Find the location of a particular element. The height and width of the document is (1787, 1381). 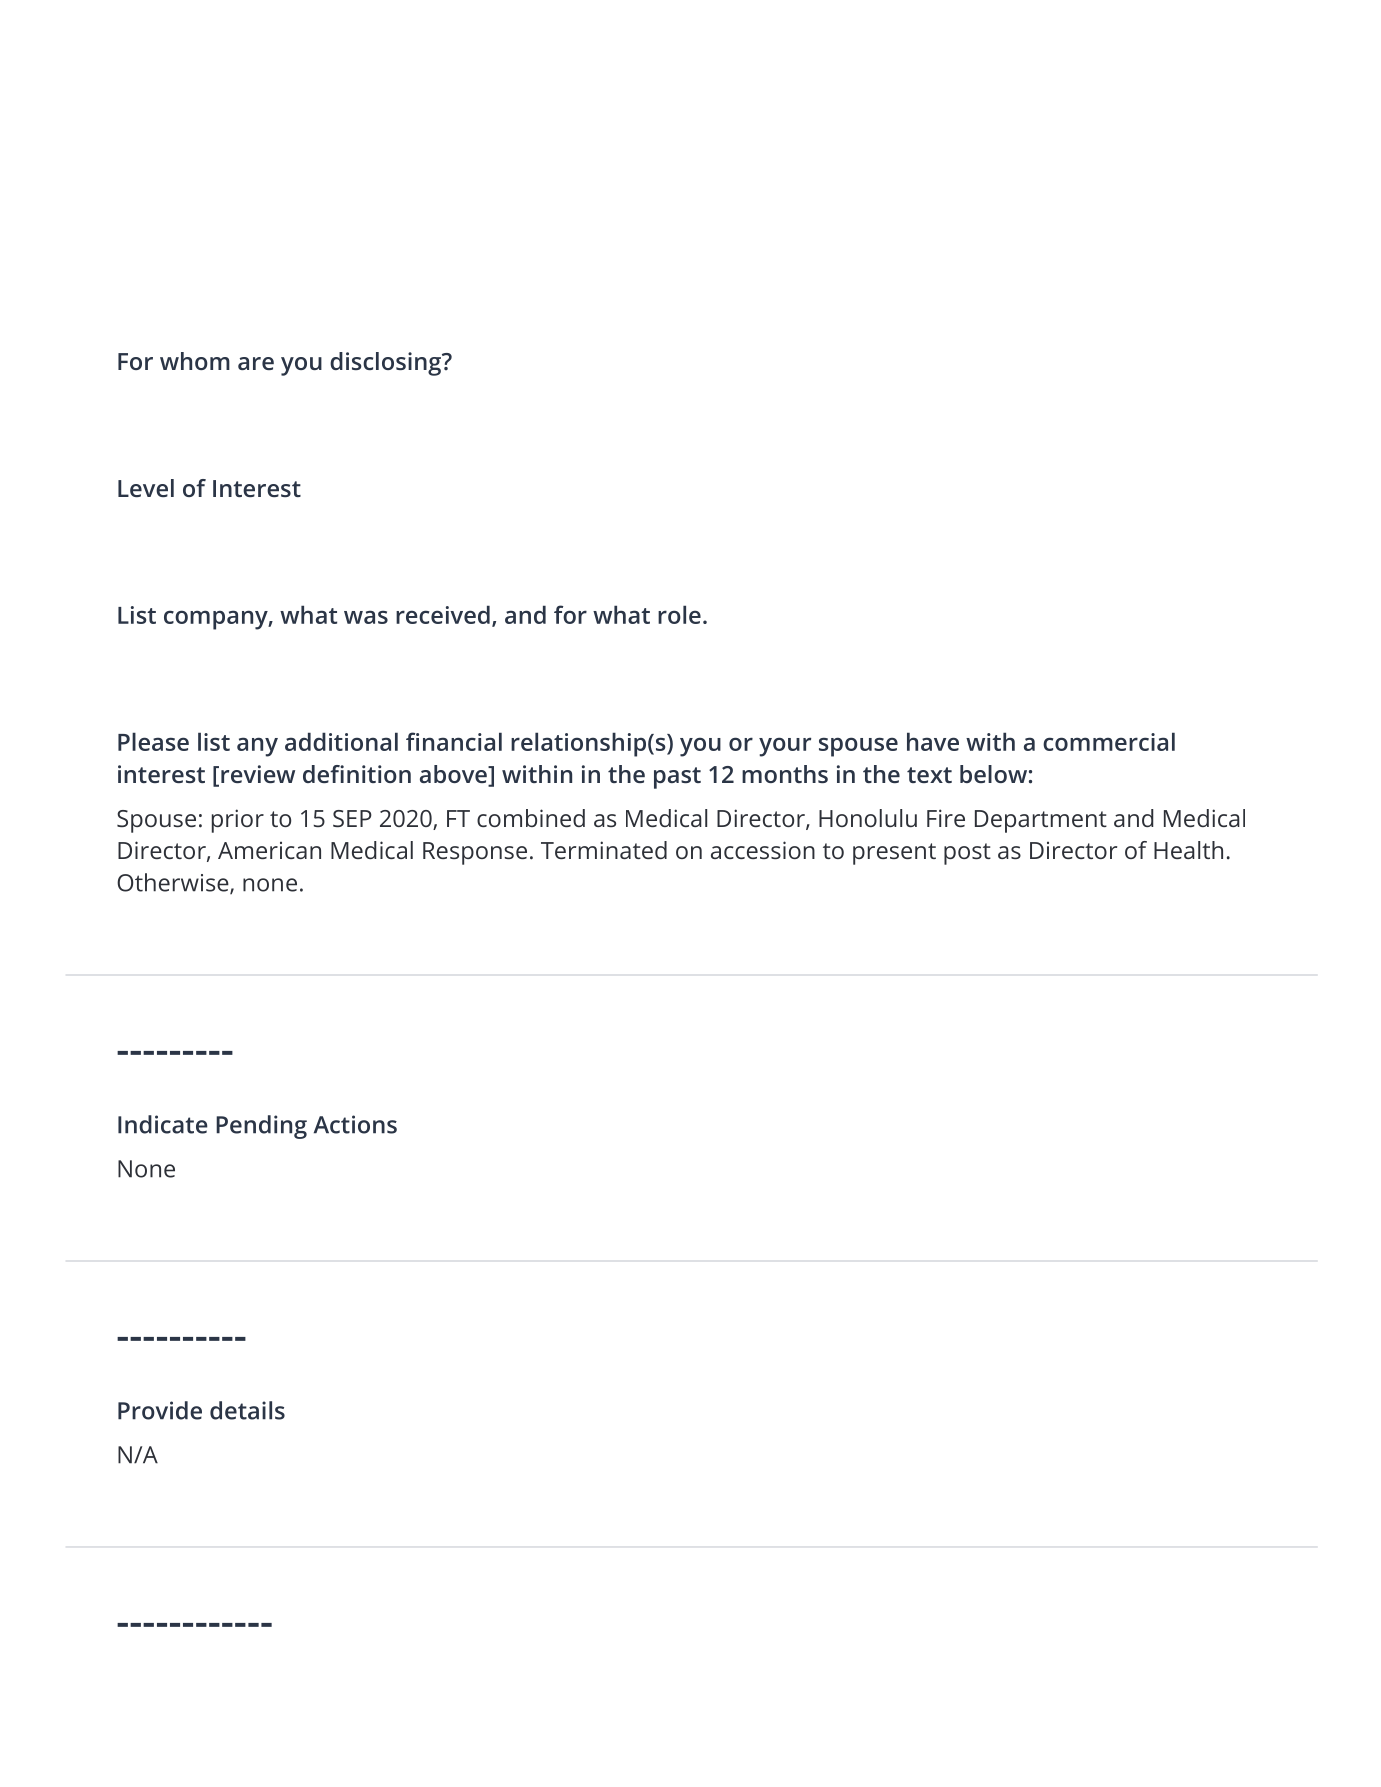

Pending is located at coordinates (261, 1127).
